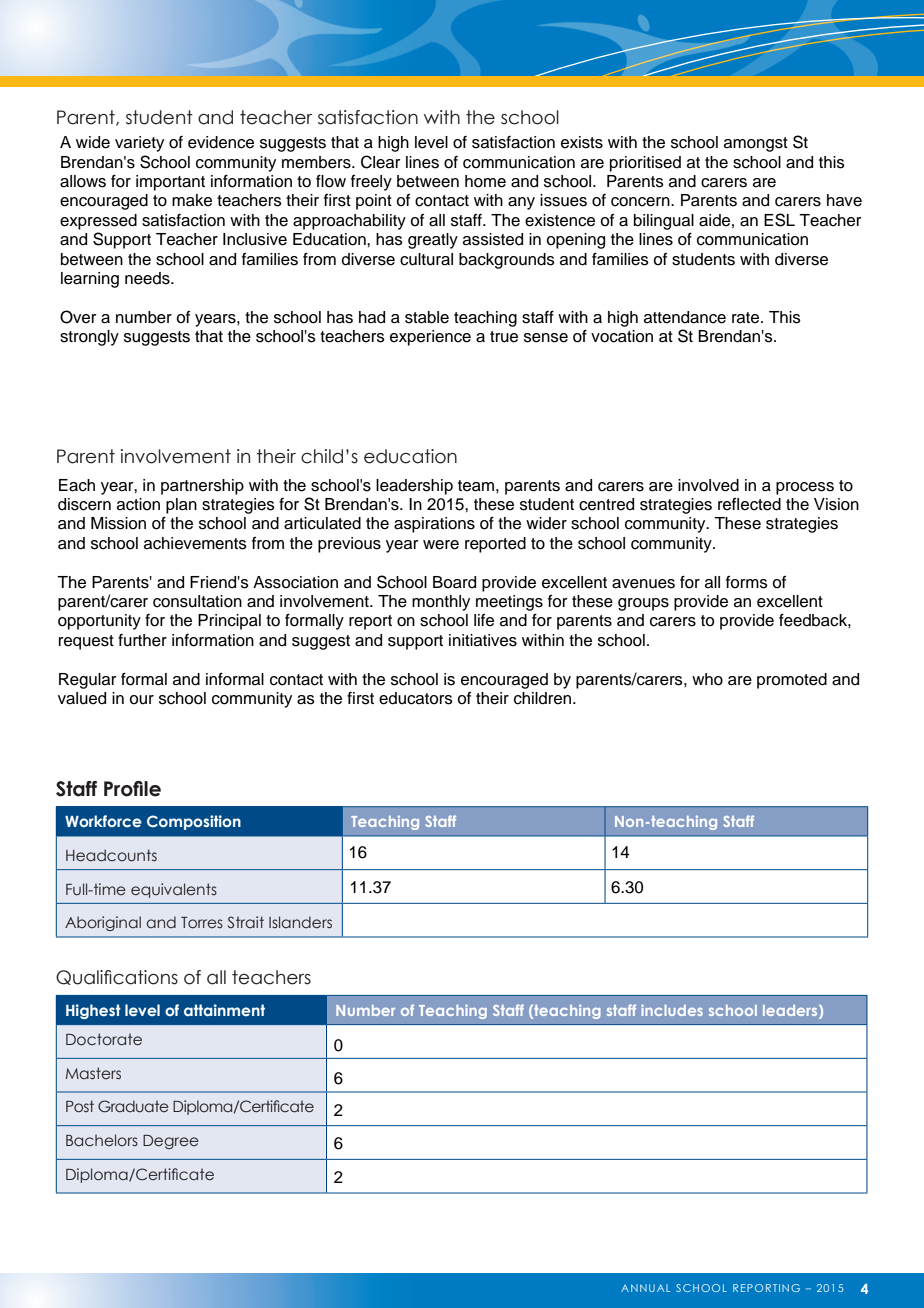 This image has width=924, height=1308. Describe the element at coordinates (430, 338) in the image. I see `experience` at that location.
